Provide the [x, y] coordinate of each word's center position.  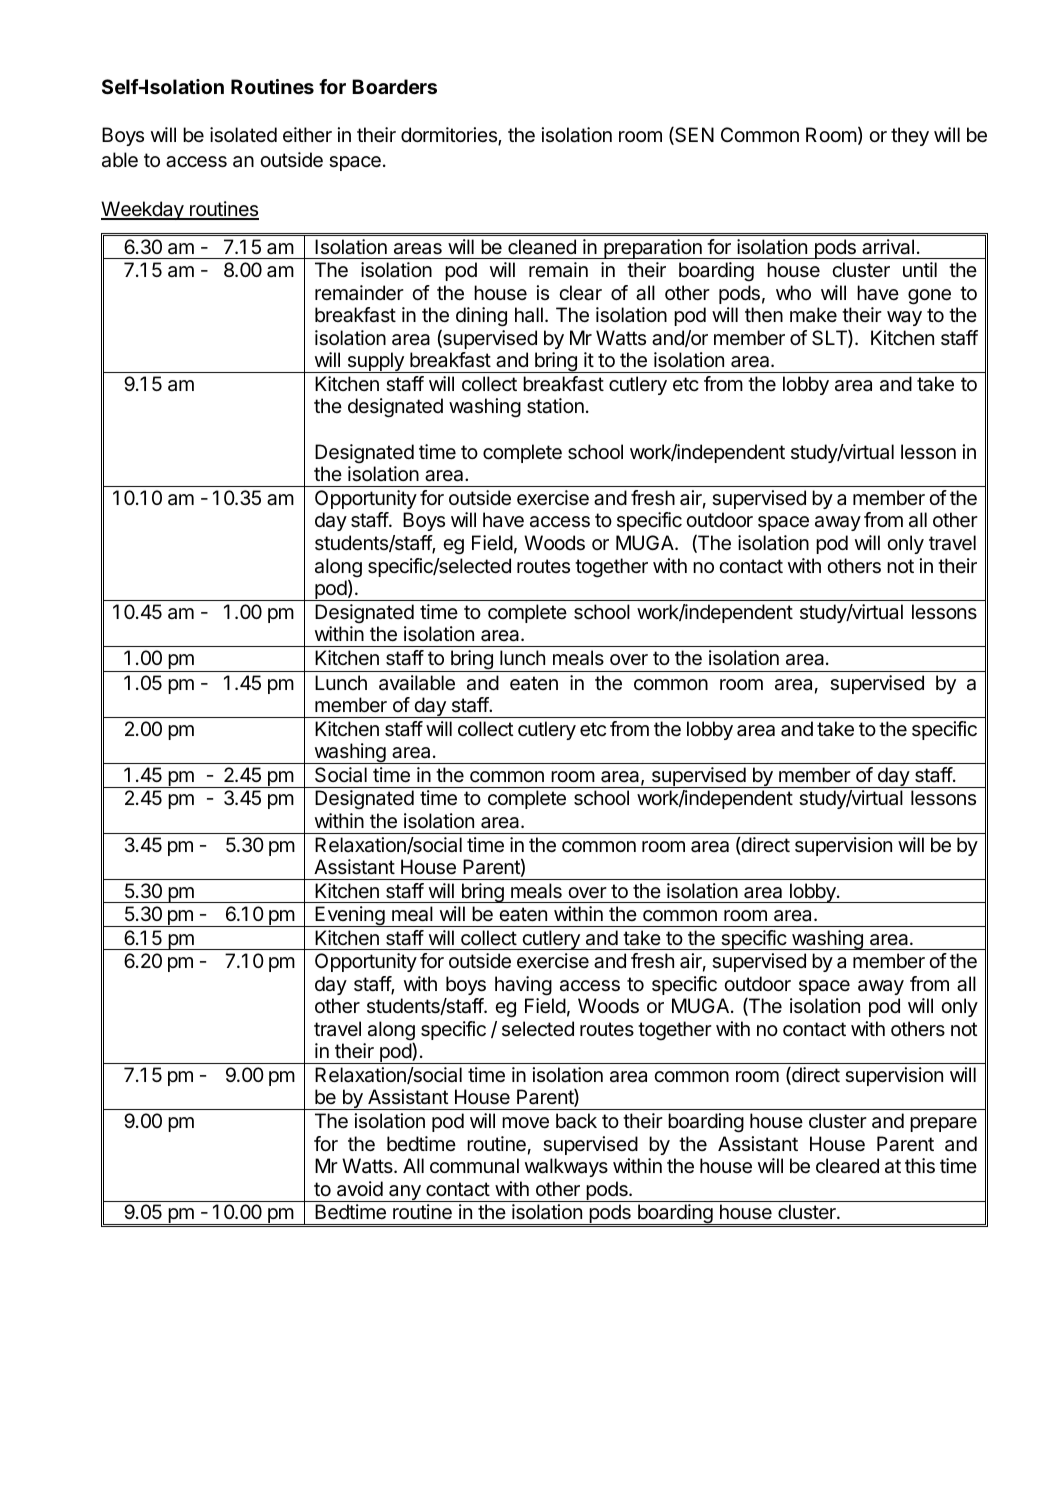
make [813, 315]
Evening [349, 916]
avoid [360, 1189]
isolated [243, 135]
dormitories [450, 136]
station [555, 406]
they [910, 136]
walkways [566, 1167]
